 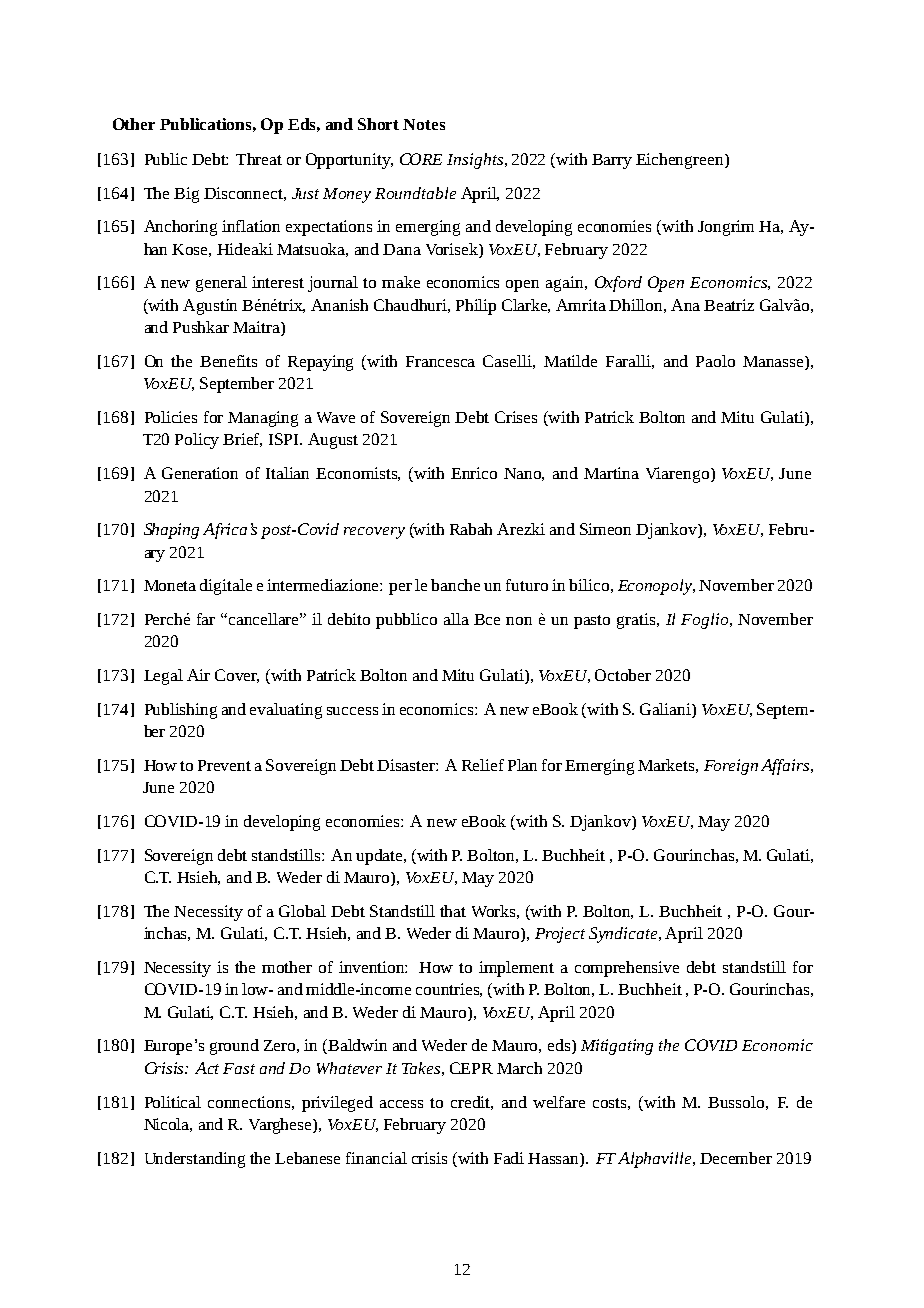 I want to click on gratis, so click(x=637, y=621).
